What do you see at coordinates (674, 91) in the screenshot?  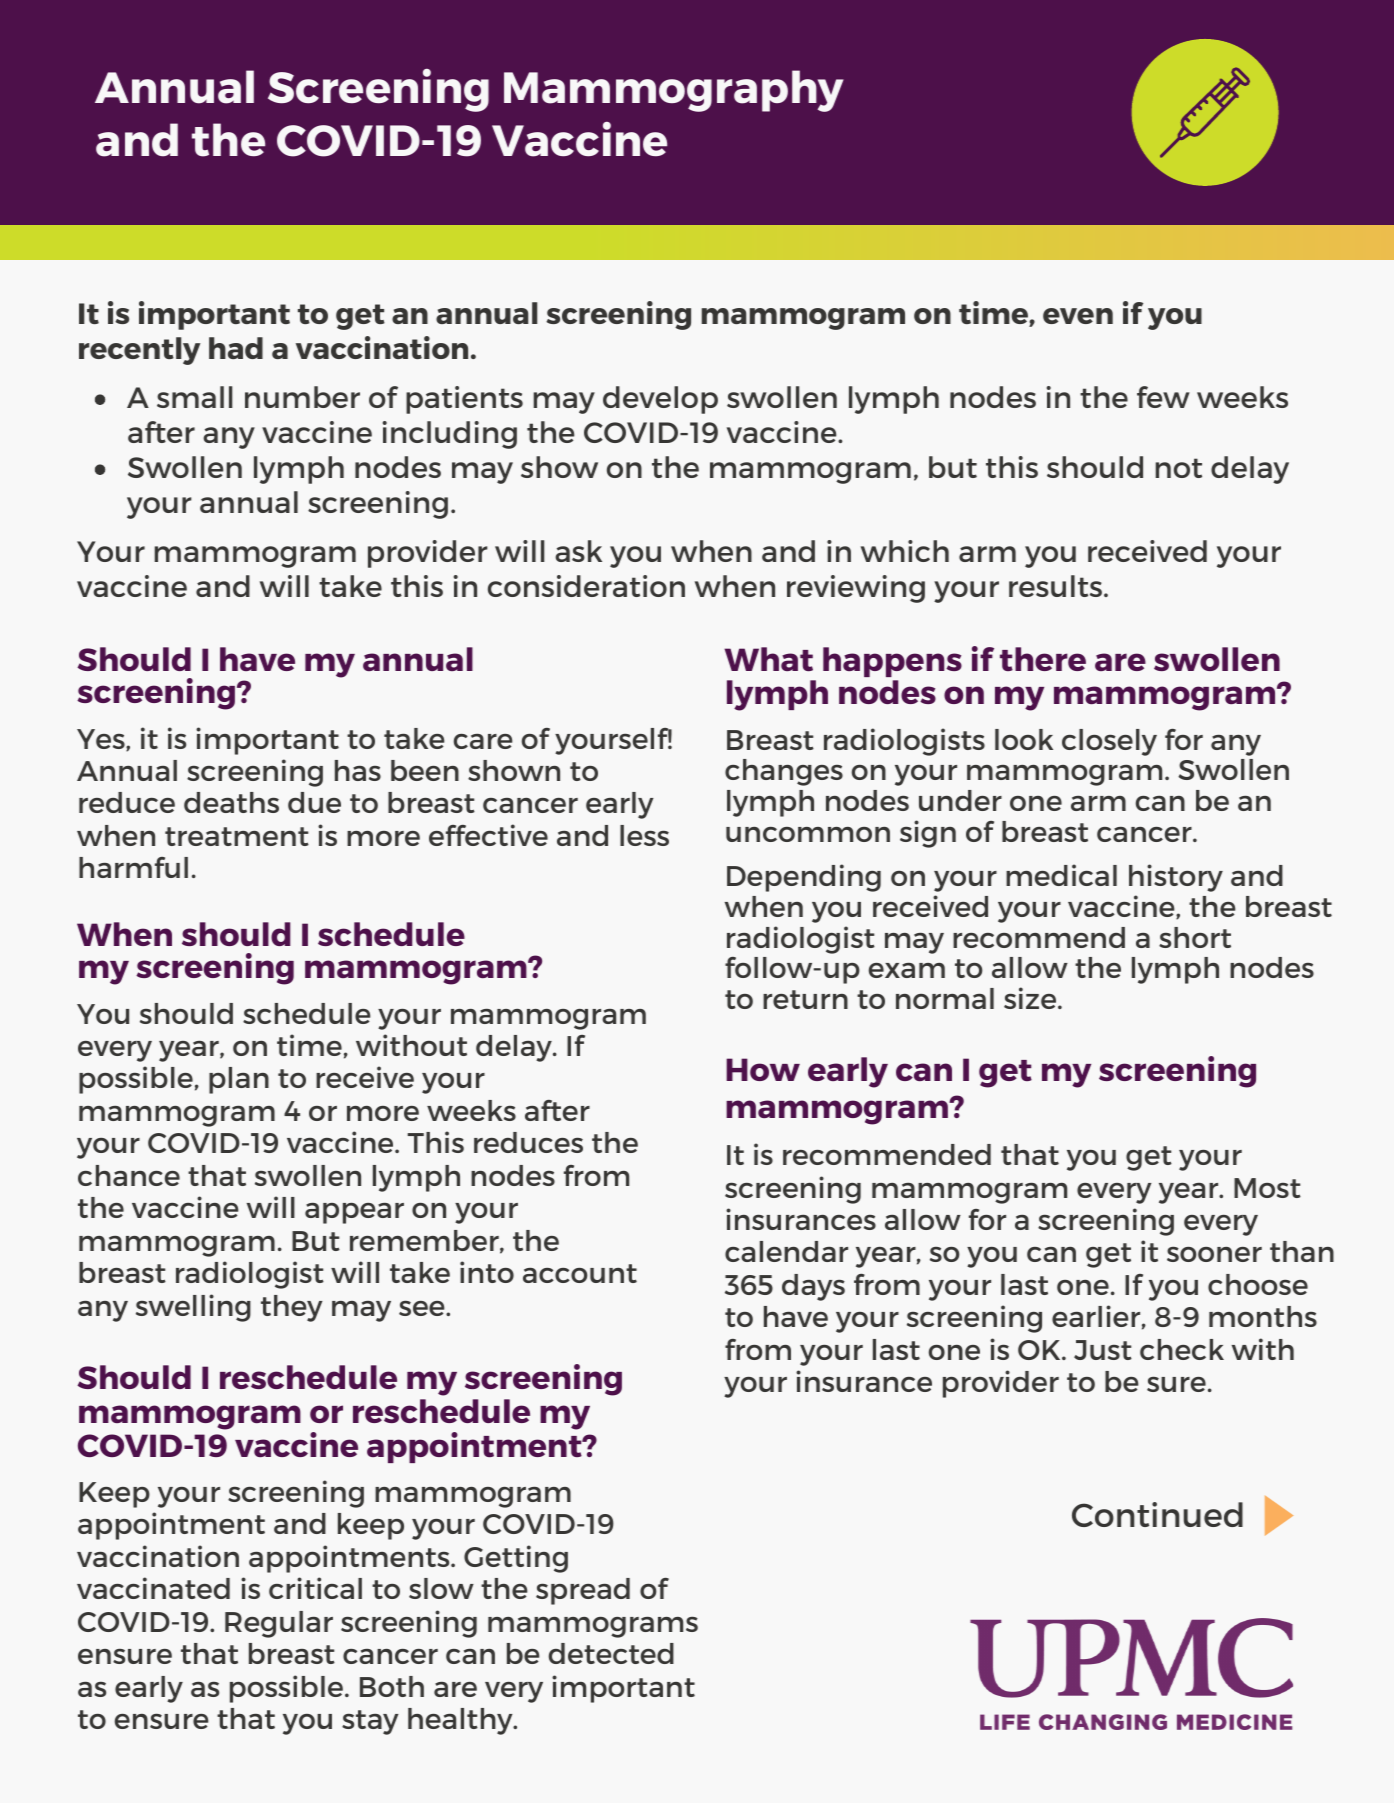 I see `Mammography` at bounding box center [674, 91].
